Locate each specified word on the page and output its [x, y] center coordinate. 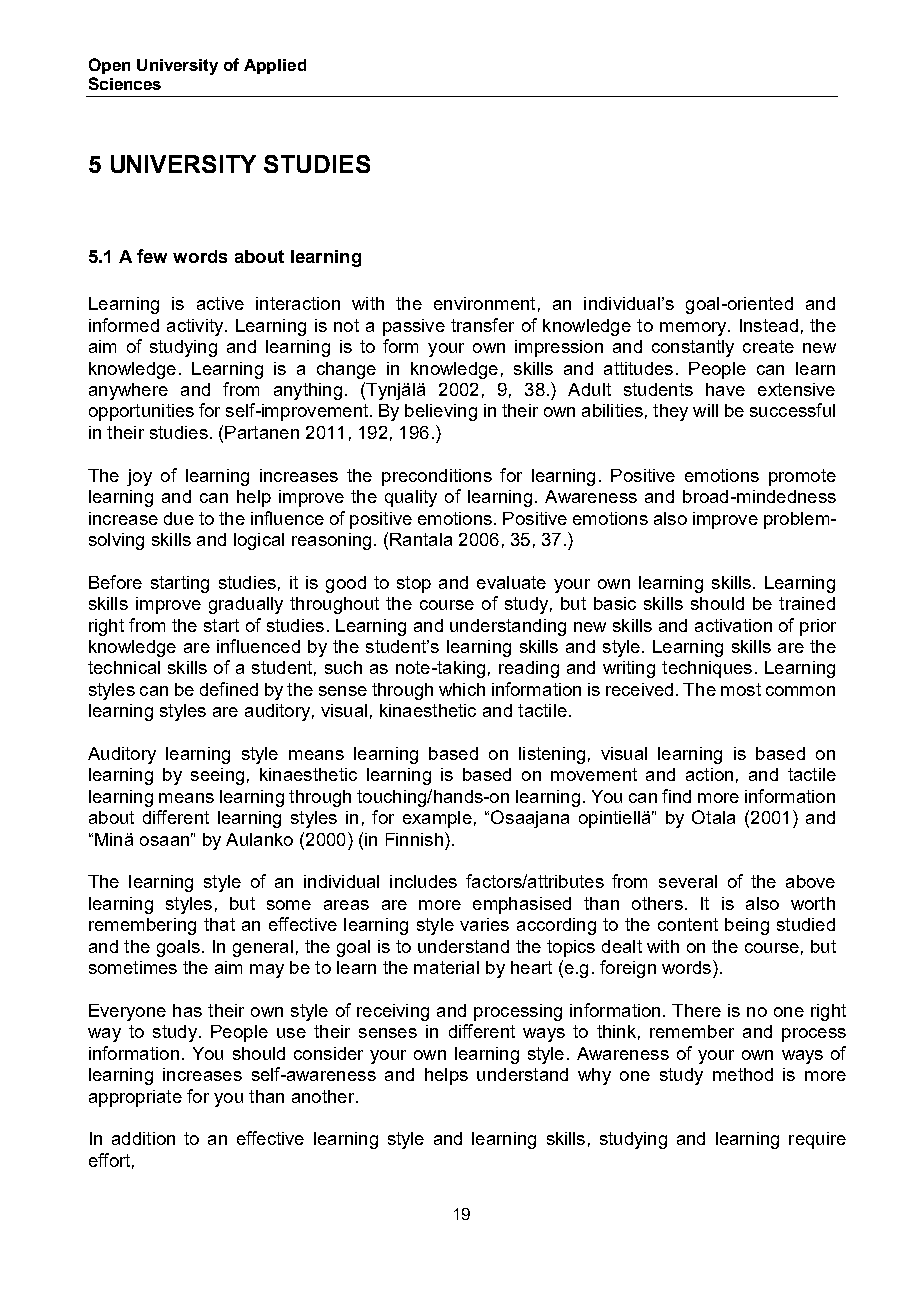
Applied [275, 66]
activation [733, 625]
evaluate [511, 582]
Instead [769, 325]
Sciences [125, 83]
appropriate [135, 1098]
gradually [246, 605]
